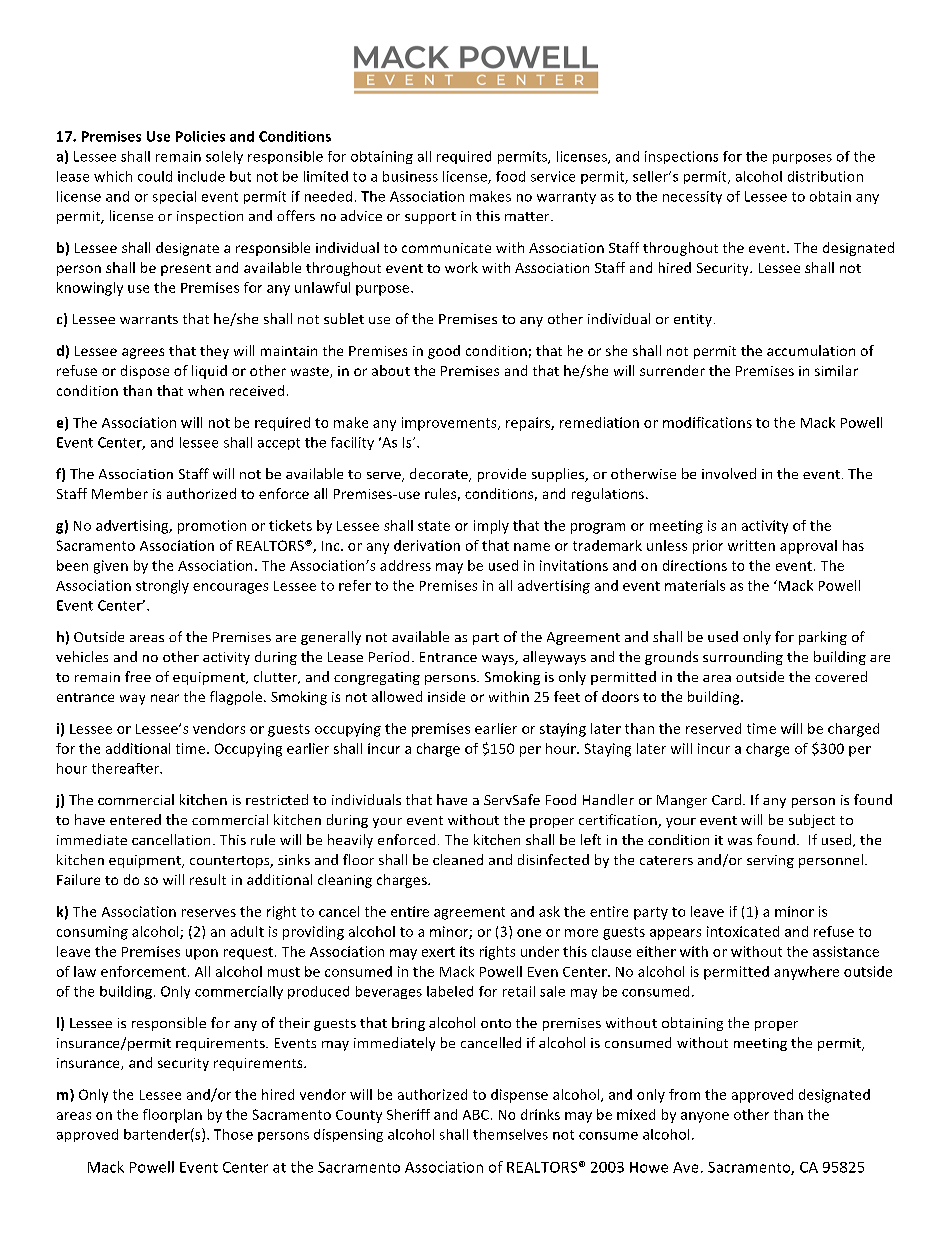 The height and width of the page is (1233, 952). I want to click on could, so click(155, 176).
